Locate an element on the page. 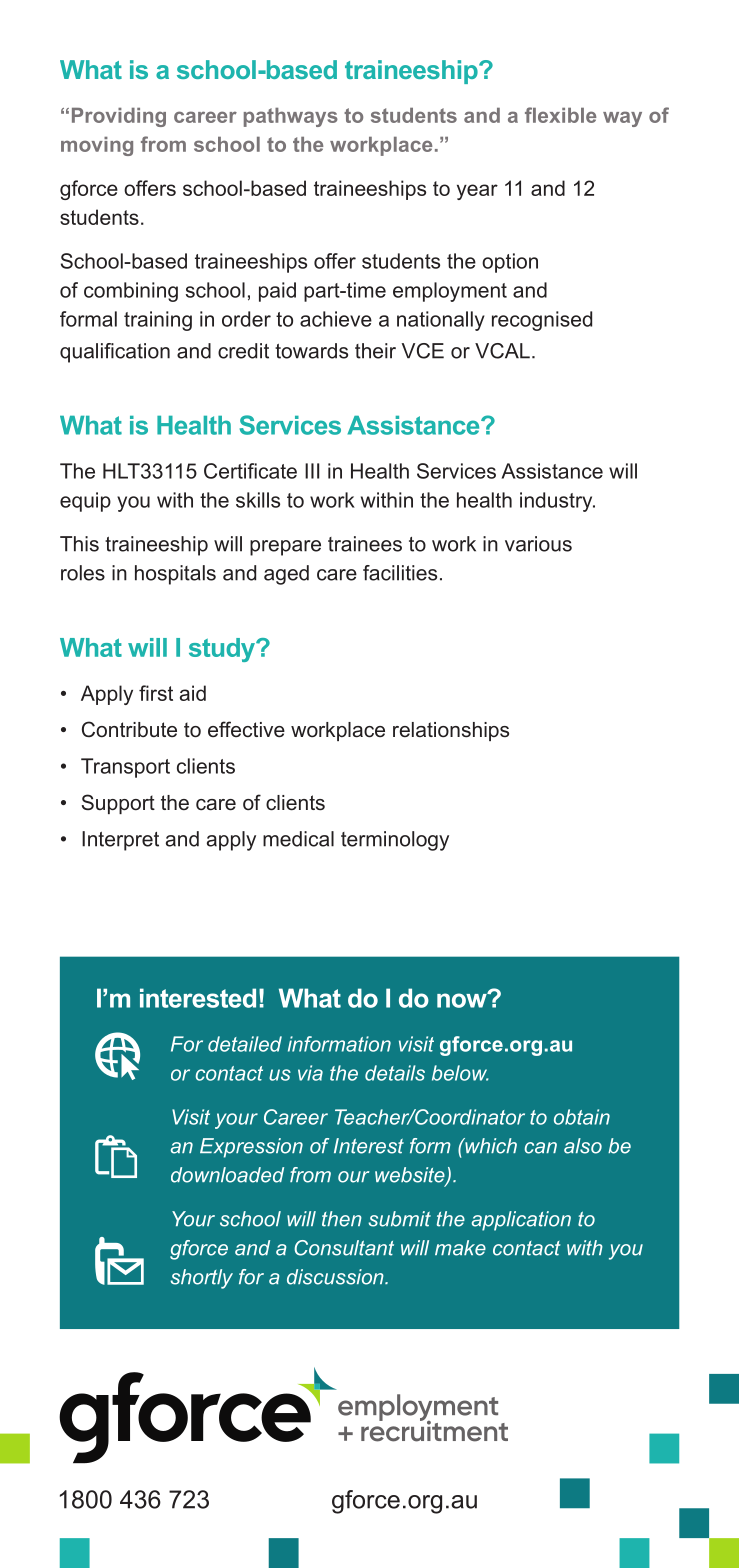 The height and width of the document is (1568, 739). III is located at coordinates (312, 471).
